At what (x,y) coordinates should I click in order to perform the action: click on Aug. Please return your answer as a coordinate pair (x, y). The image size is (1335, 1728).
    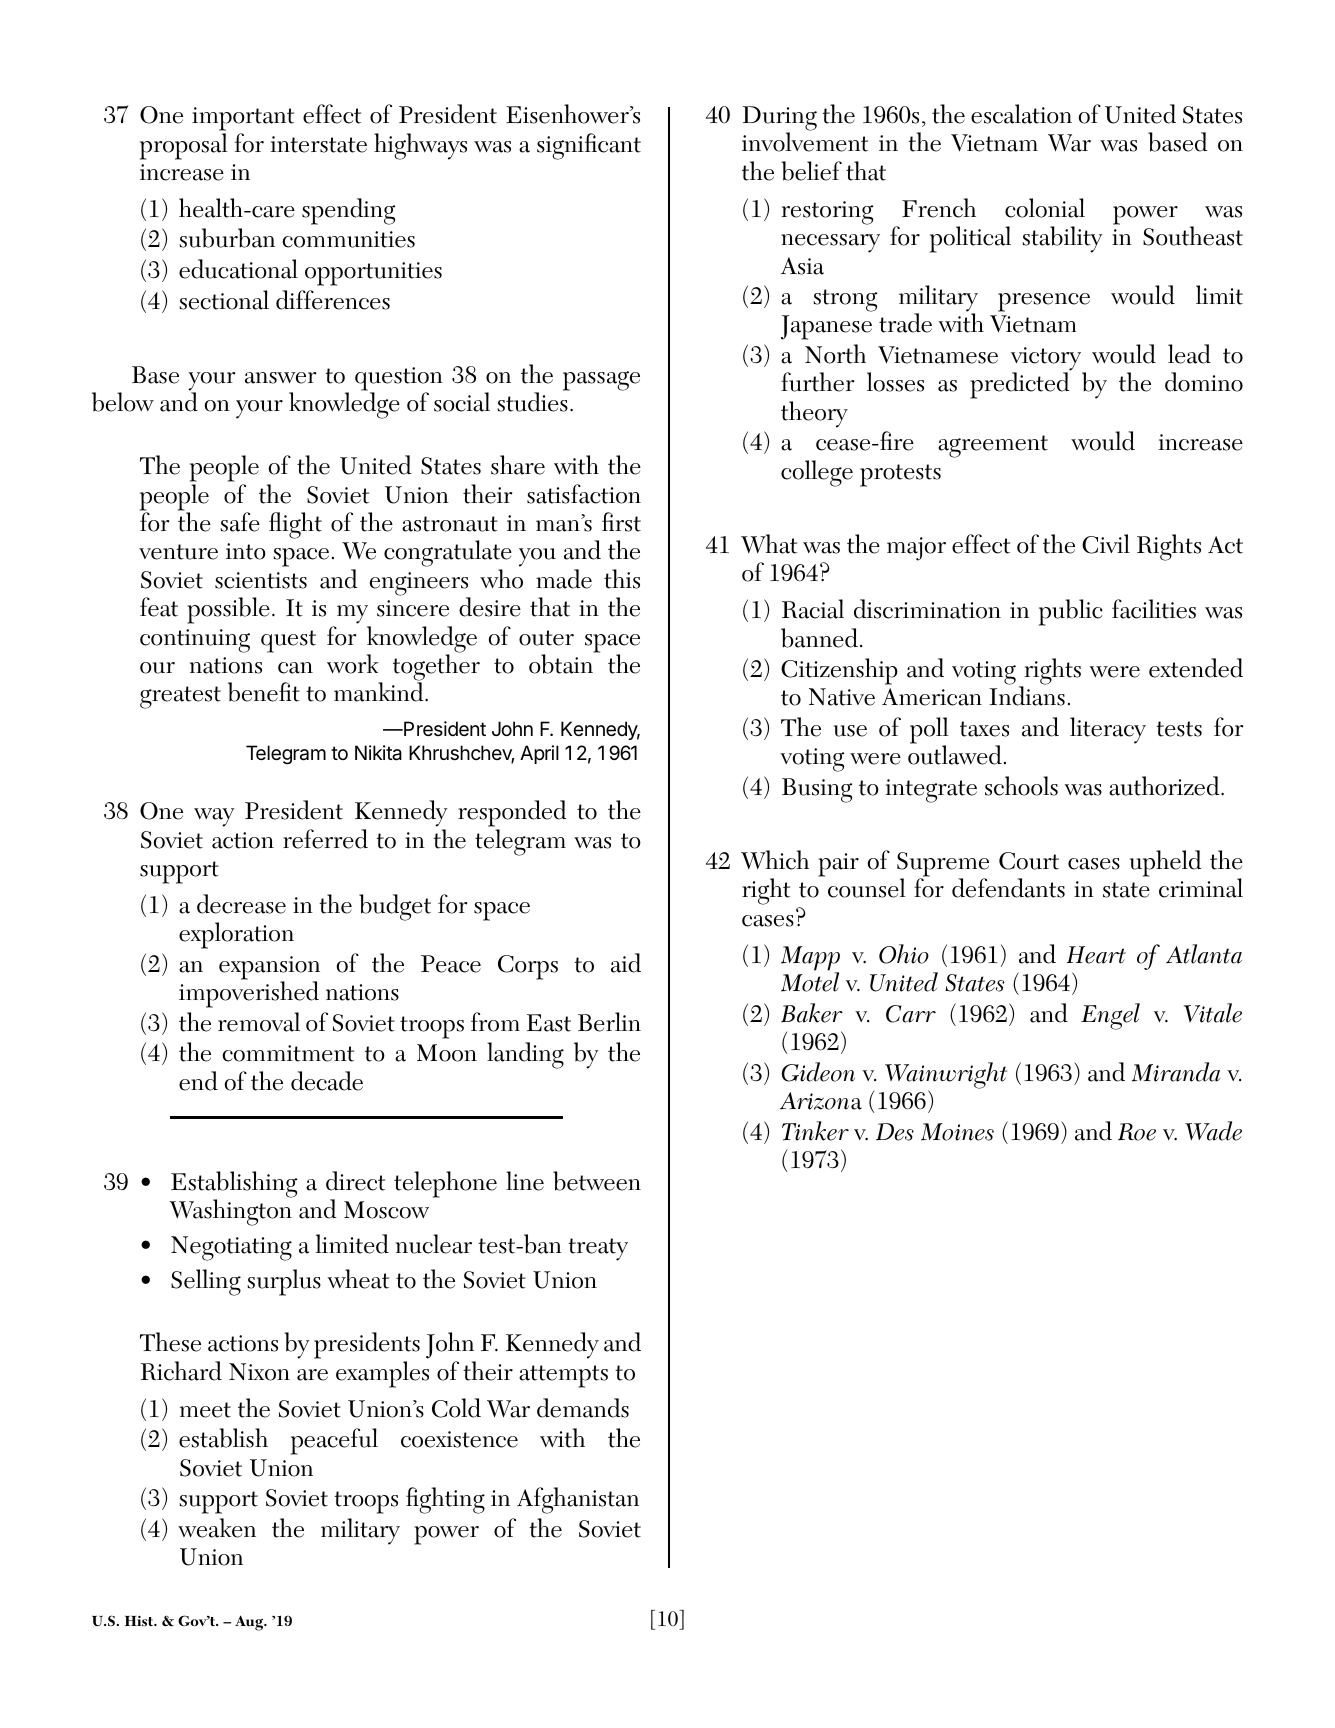
    Looking at the image, I should click on (250, 1623).
